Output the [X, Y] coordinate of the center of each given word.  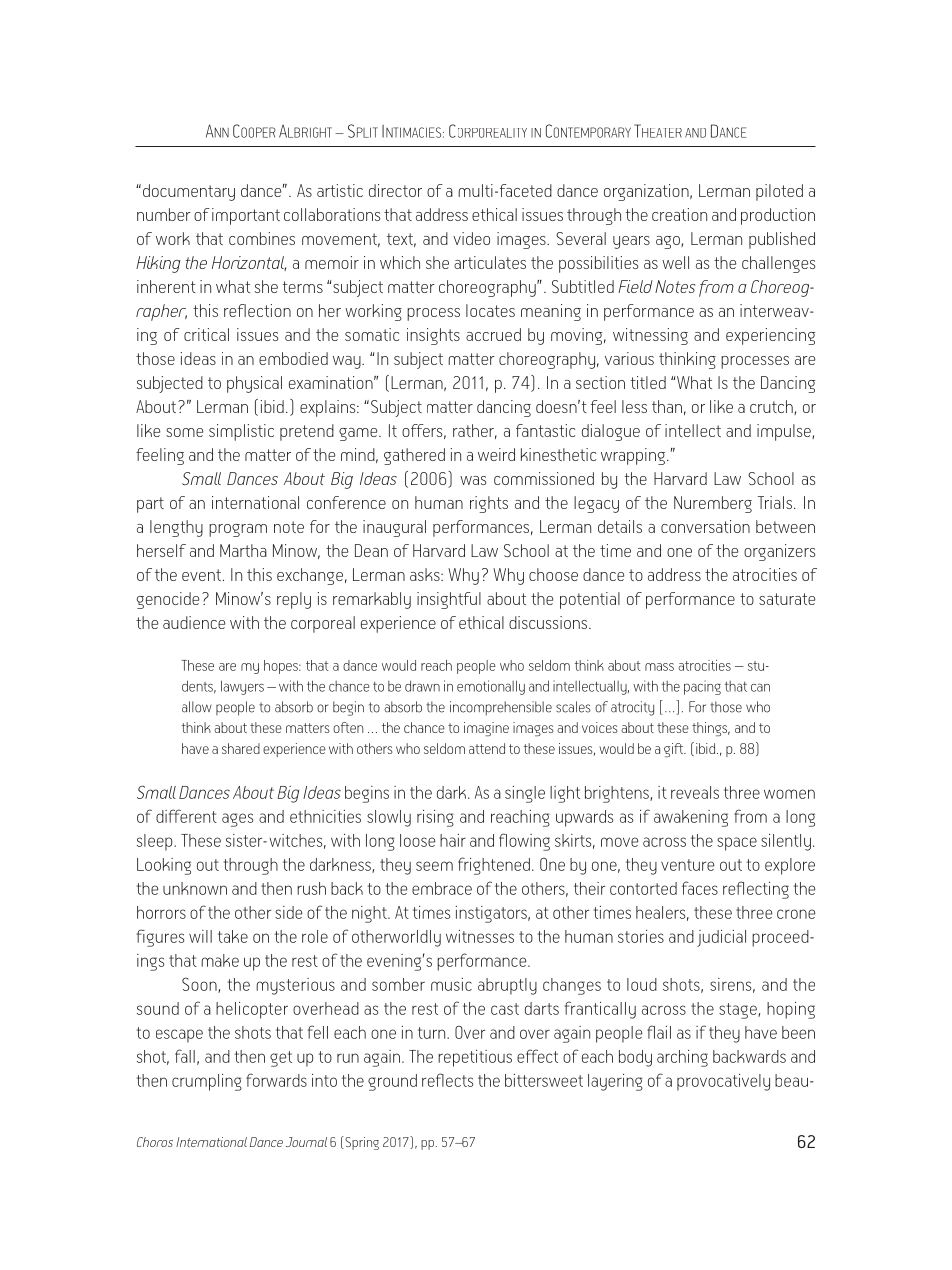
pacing [702, 687]
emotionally [491, 687]
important [246, 216]
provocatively [723, 1082]
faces [700, 888]
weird [496, 454]
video [471, 238]
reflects [448, 1080]
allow [197, 707]
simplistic [241, 432]
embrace [442, 888]
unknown [195, 888]
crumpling [207, 1082]
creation [679, 214]
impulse [785, 432]
